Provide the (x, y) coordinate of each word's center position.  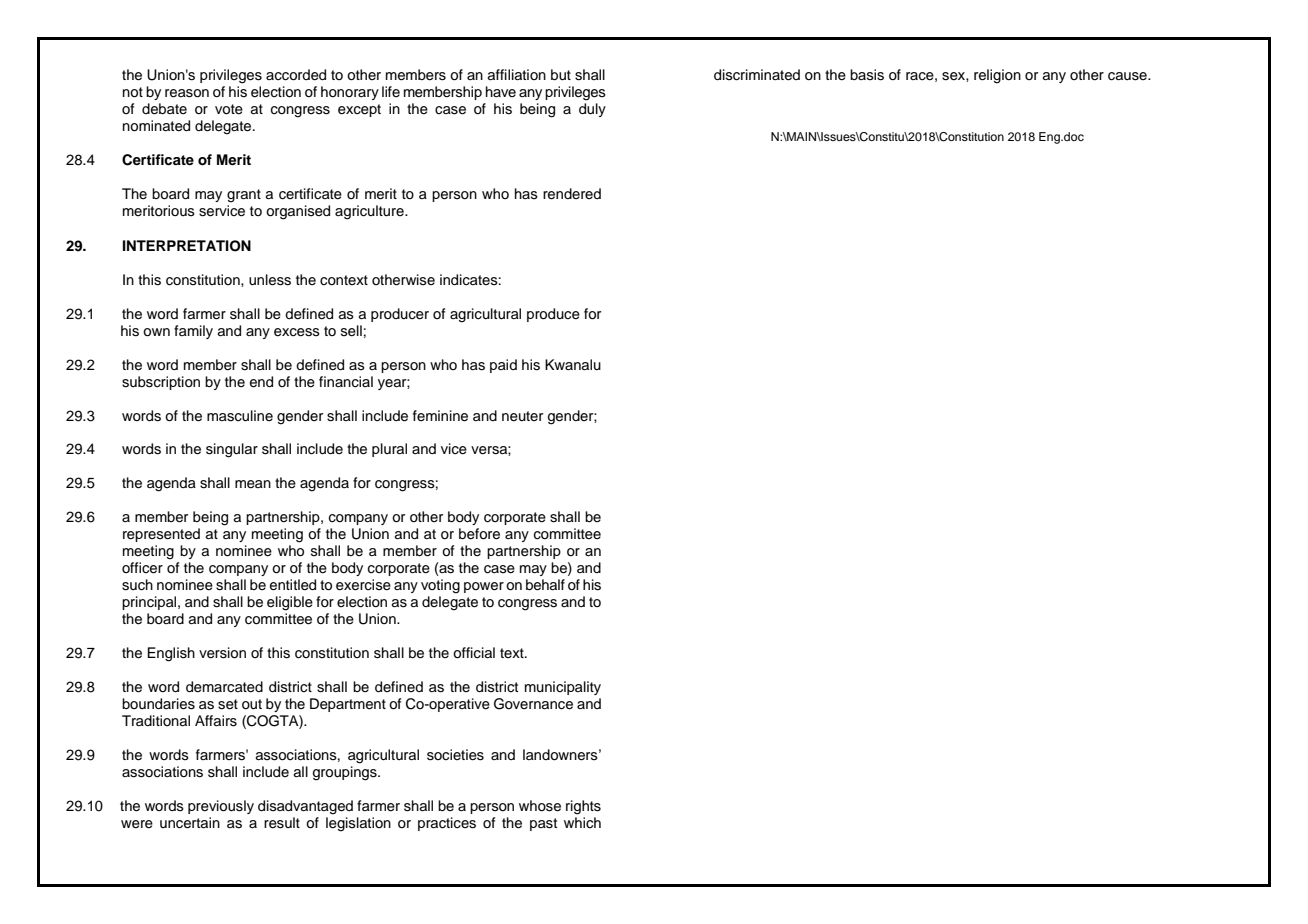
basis (867, 75)
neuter (522, 416)
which (582, 821)
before (479, 534)
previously (221, 807)
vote (229, 109)
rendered (572, 194)
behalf (545, 585)
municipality (563, 688)
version (222, 653)
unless (270, 280)
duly (592, 110)
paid (503, 366)
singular (232, 450)
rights (583, 807)
